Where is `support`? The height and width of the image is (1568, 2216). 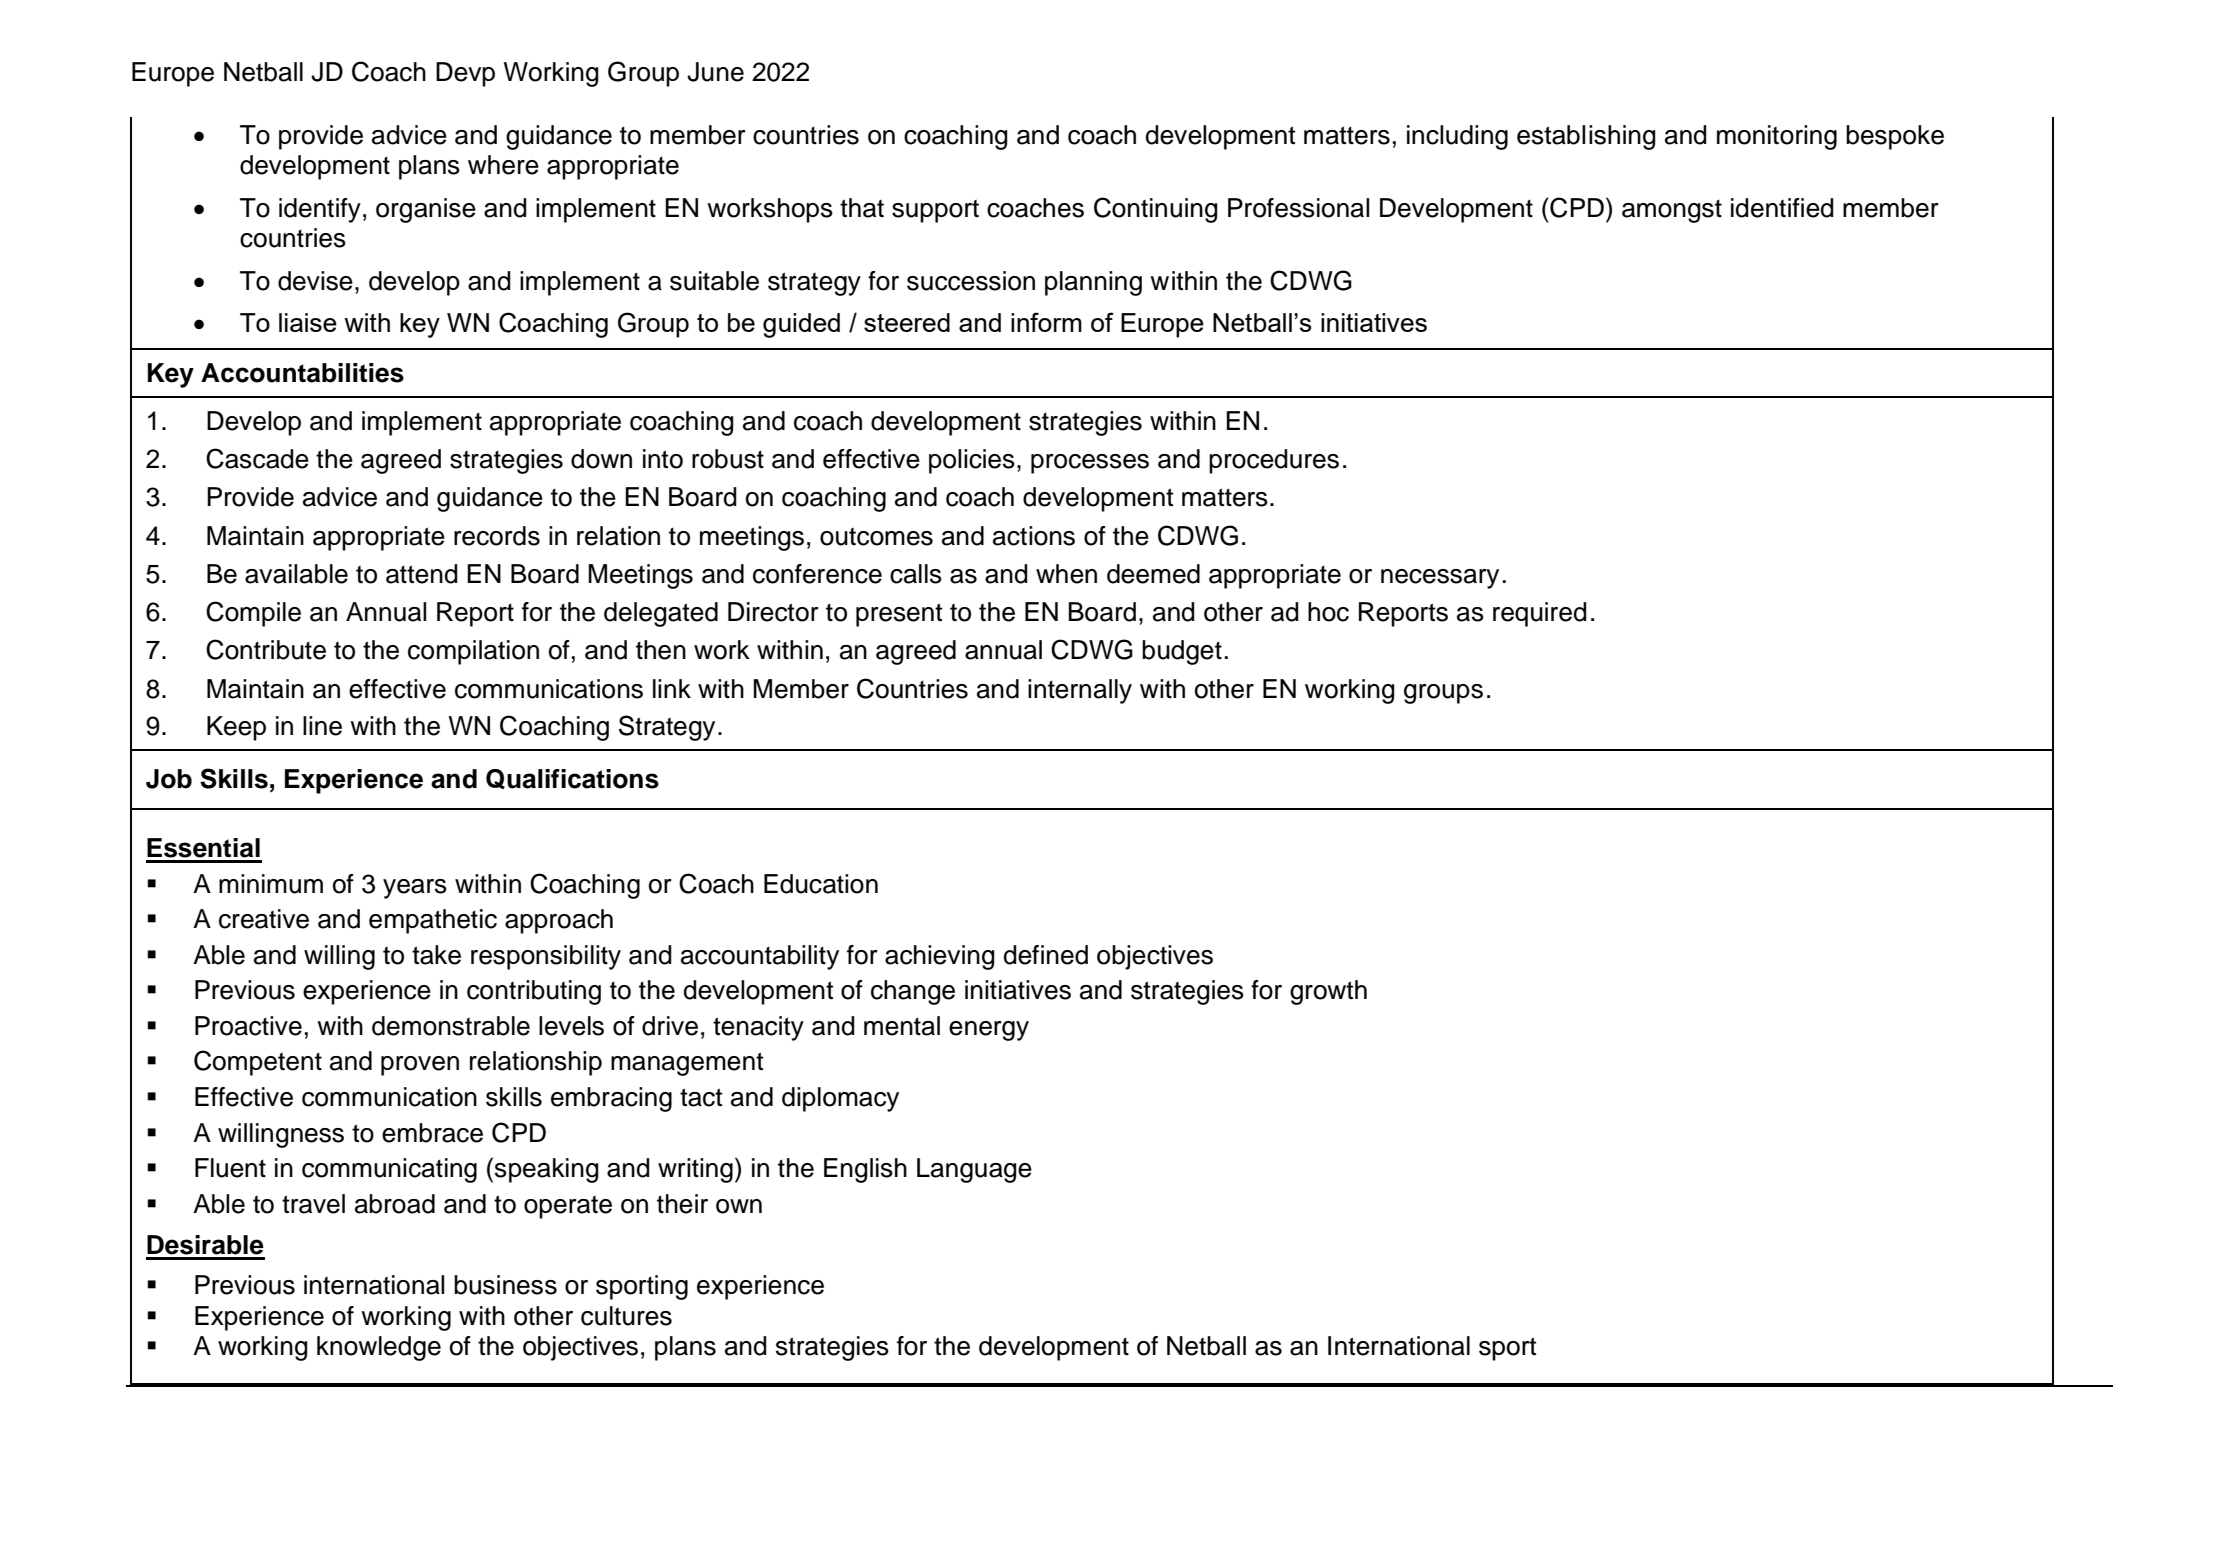 support is located at coordinates (935, 211).
